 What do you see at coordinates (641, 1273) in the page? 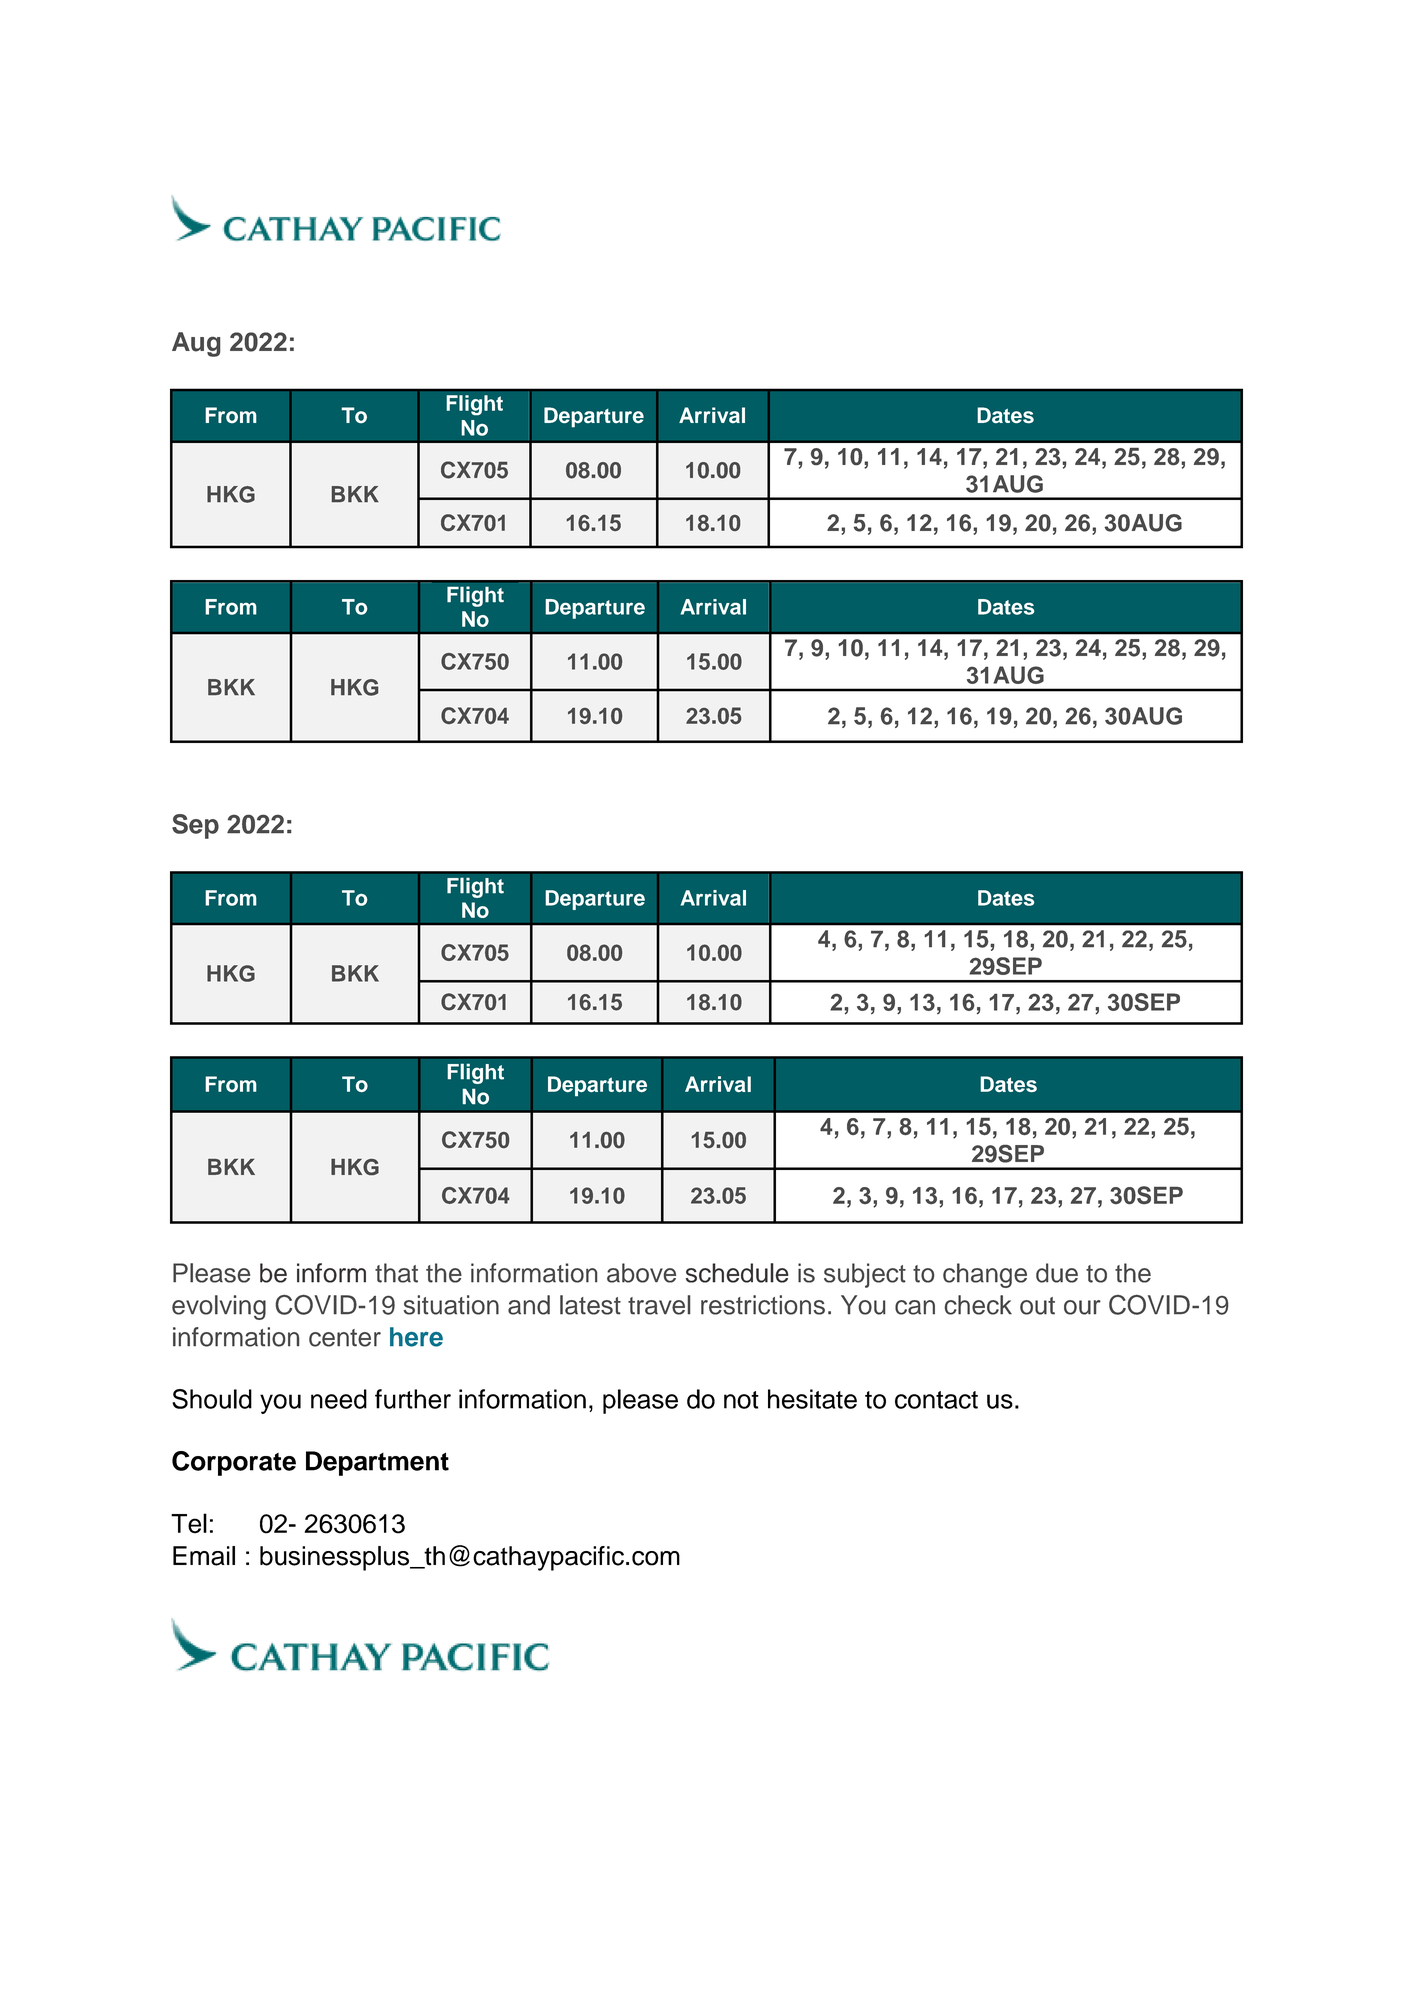
I see `above` at bounding box center [641, 1273].
